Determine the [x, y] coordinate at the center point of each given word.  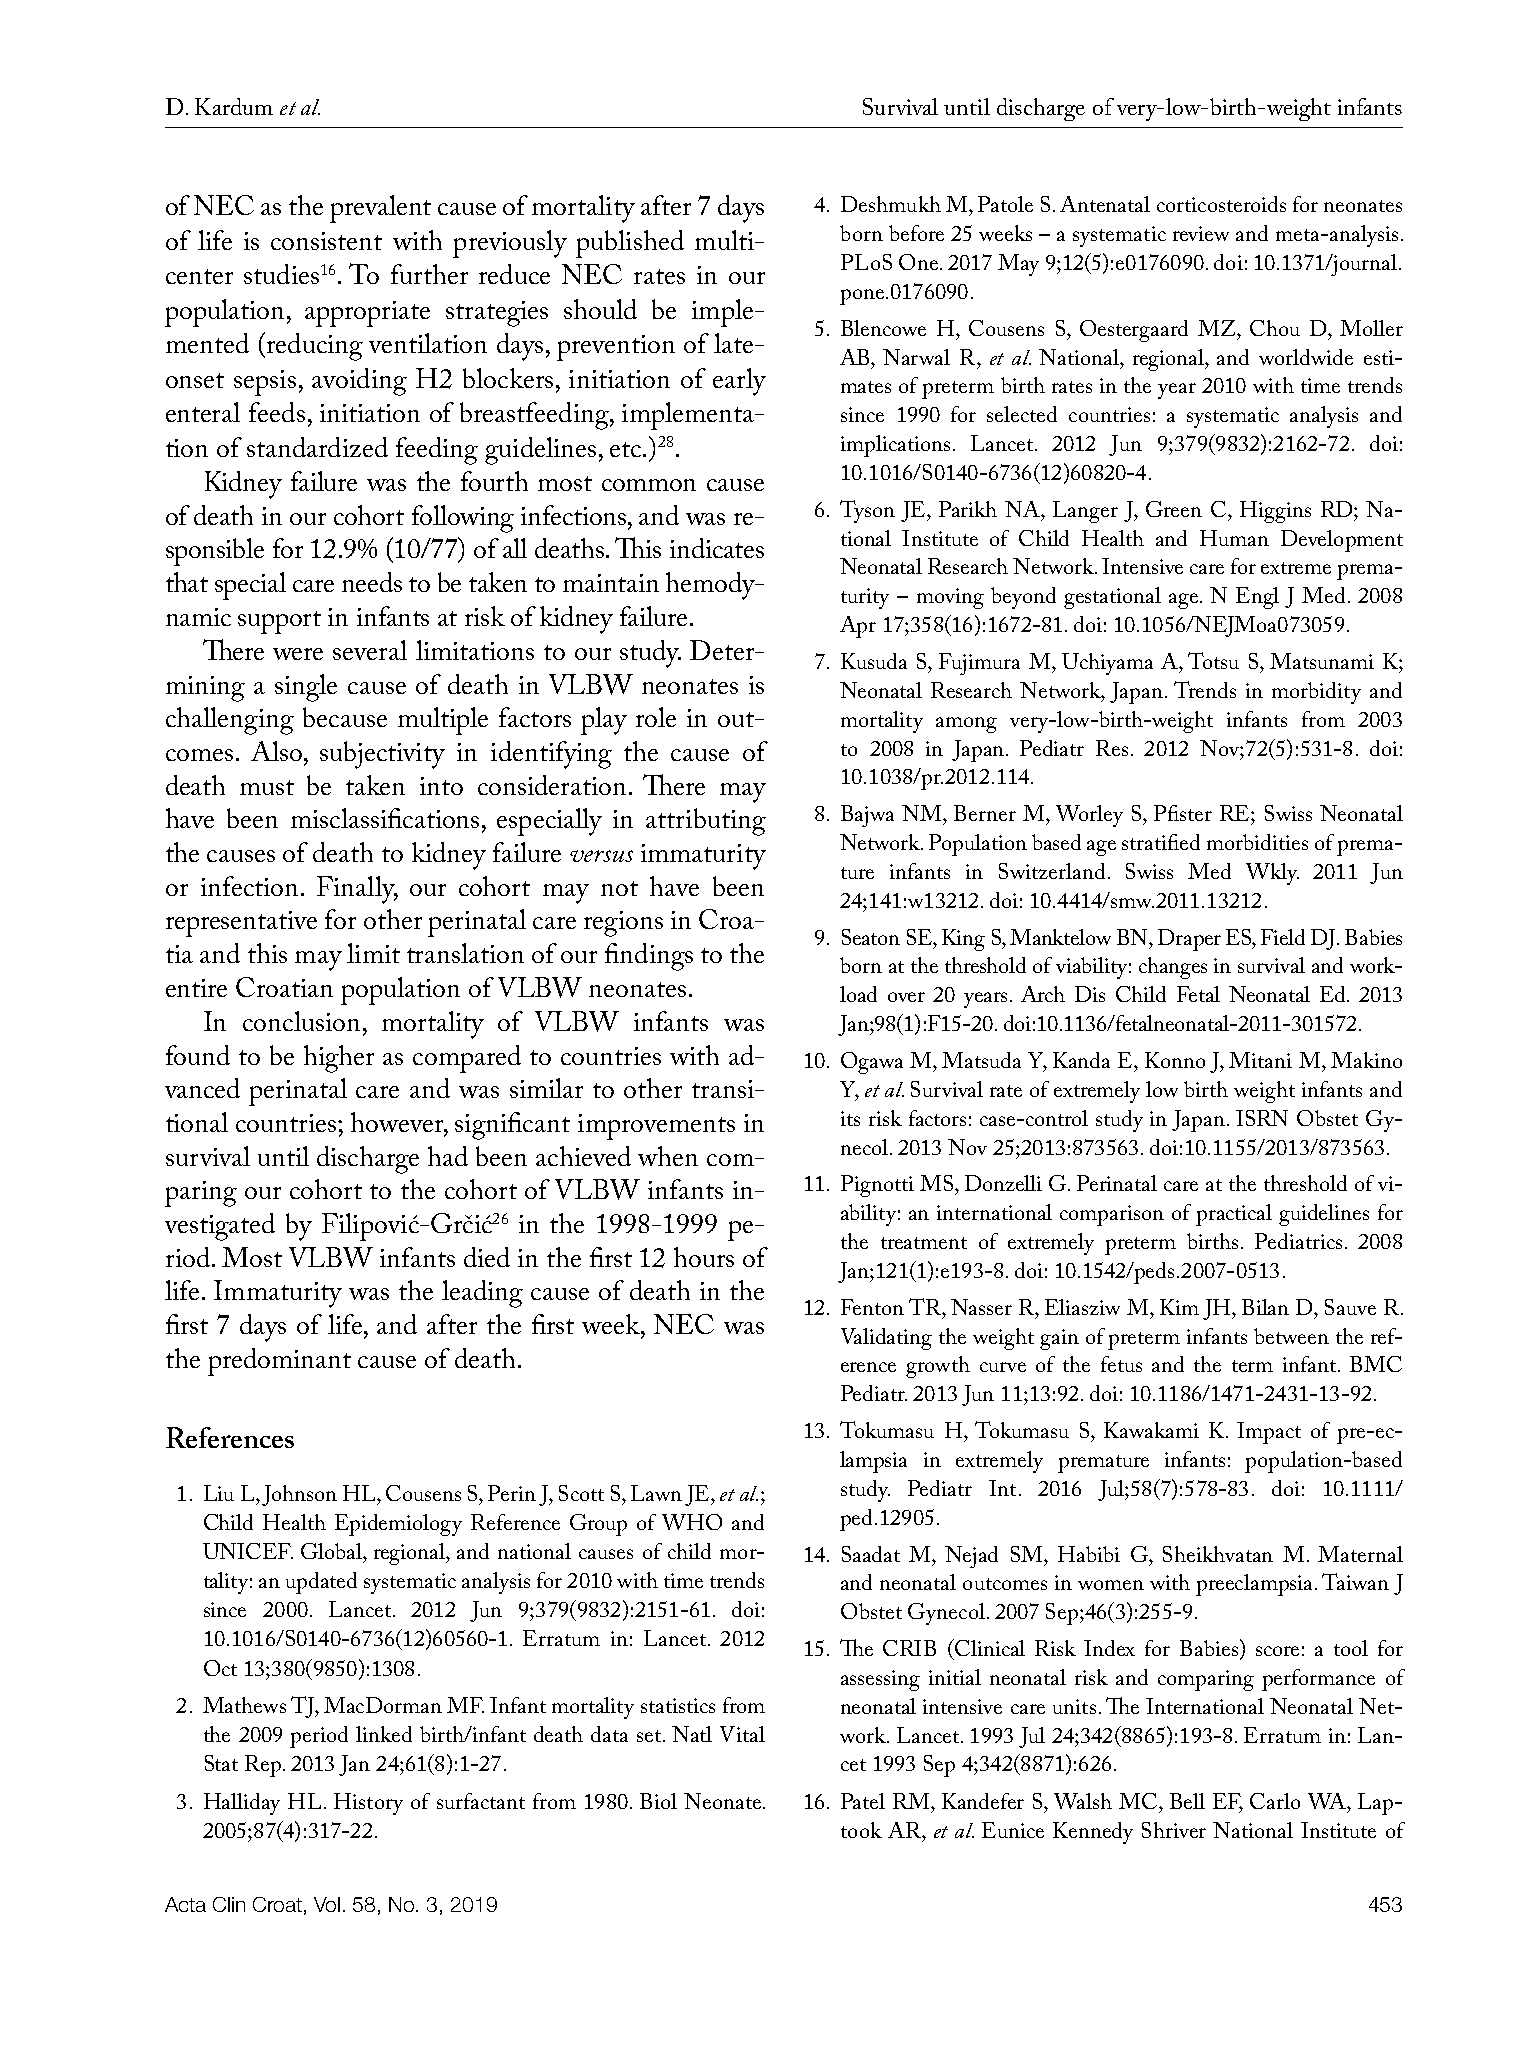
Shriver [1174, 1830]
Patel [863, 1801]
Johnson [299, 1495]
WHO [692, 1522]
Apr [858, 627]
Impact [1269, 1433]
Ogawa [872, 1063]
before [916, 233]
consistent [326, 241]
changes [1173, 968]
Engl [1257, 598]
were [298, 654]
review [1201, 233]
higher [339, 1059]
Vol [327, 1904]
